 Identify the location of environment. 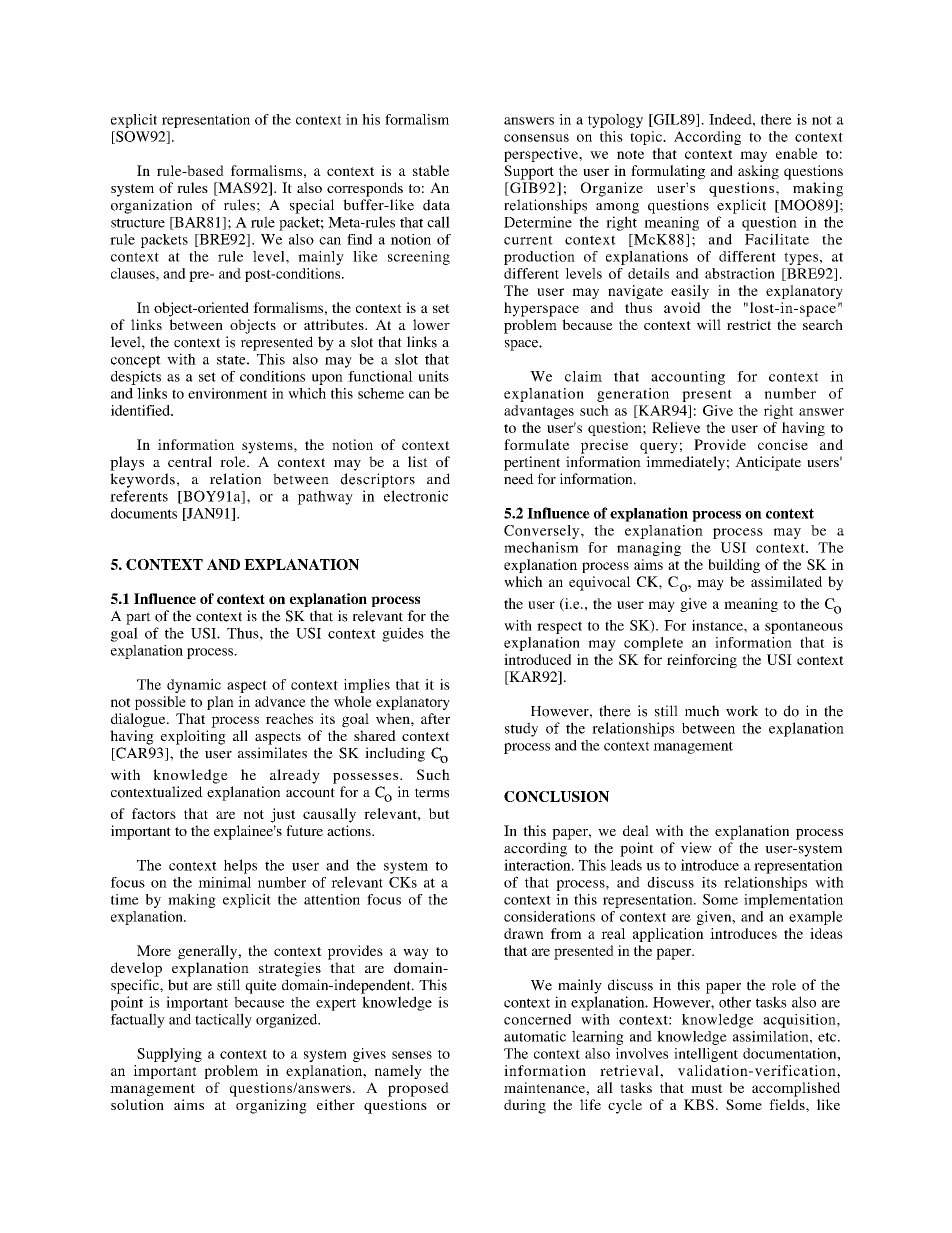
(227, 393).
